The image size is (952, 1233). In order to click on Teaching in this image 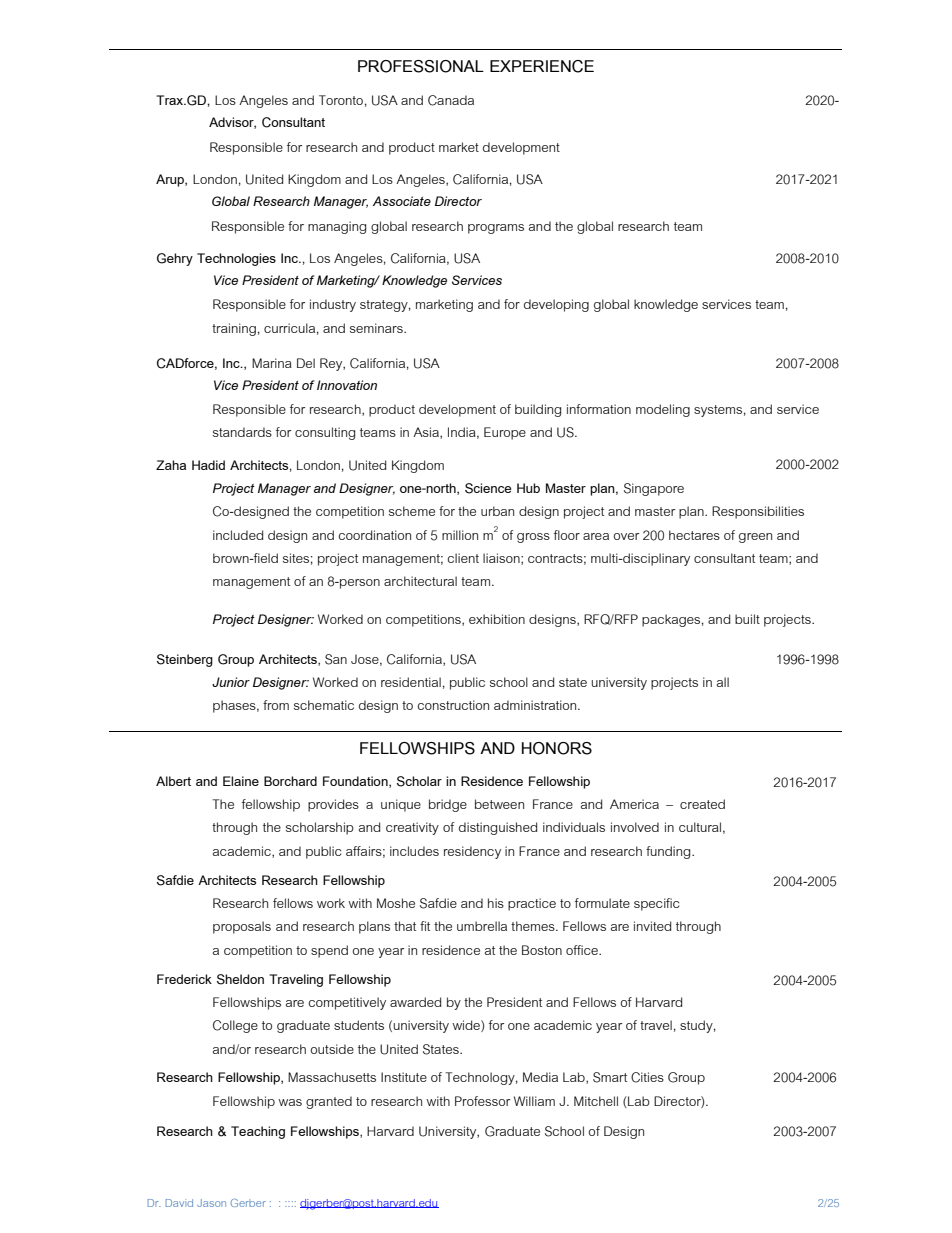, I will do `click(258, 1132)`.
